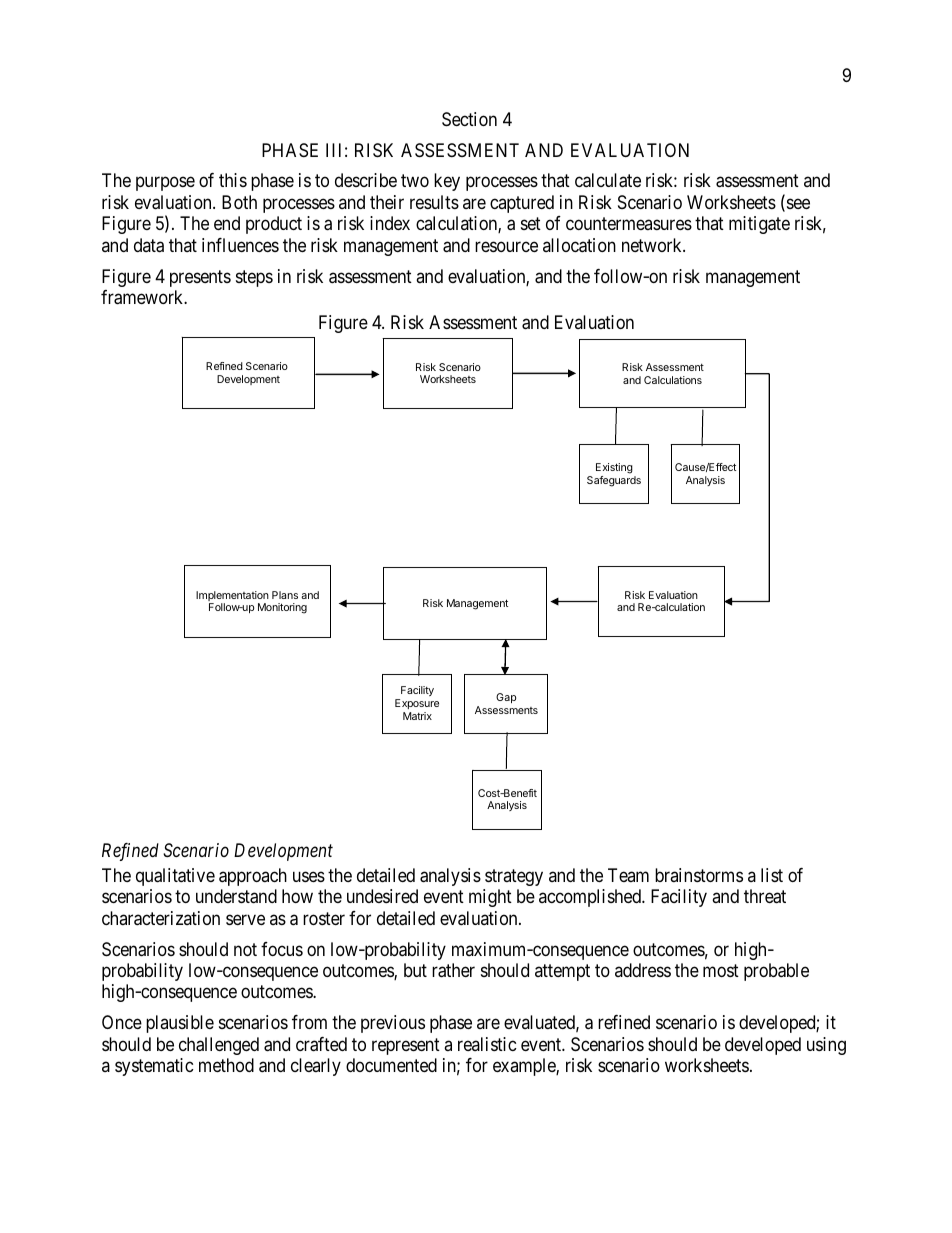 The image size is (952, 1233). Describe the element at coordinates (699, 875) in the page. I see `brainstorms` at that location.
